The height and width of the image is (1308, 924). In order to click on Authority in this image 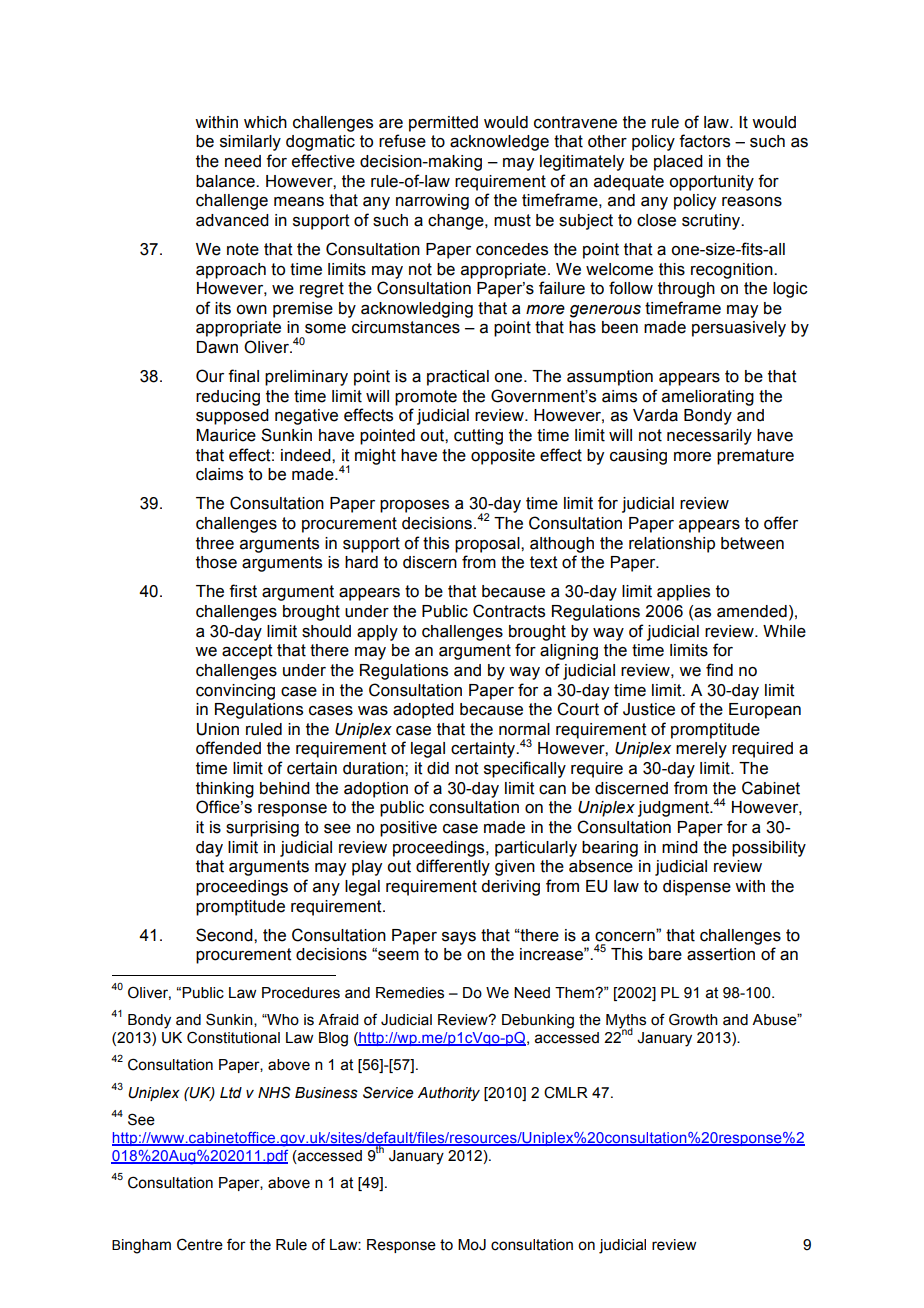, I will do `click(449, 1094)`.
